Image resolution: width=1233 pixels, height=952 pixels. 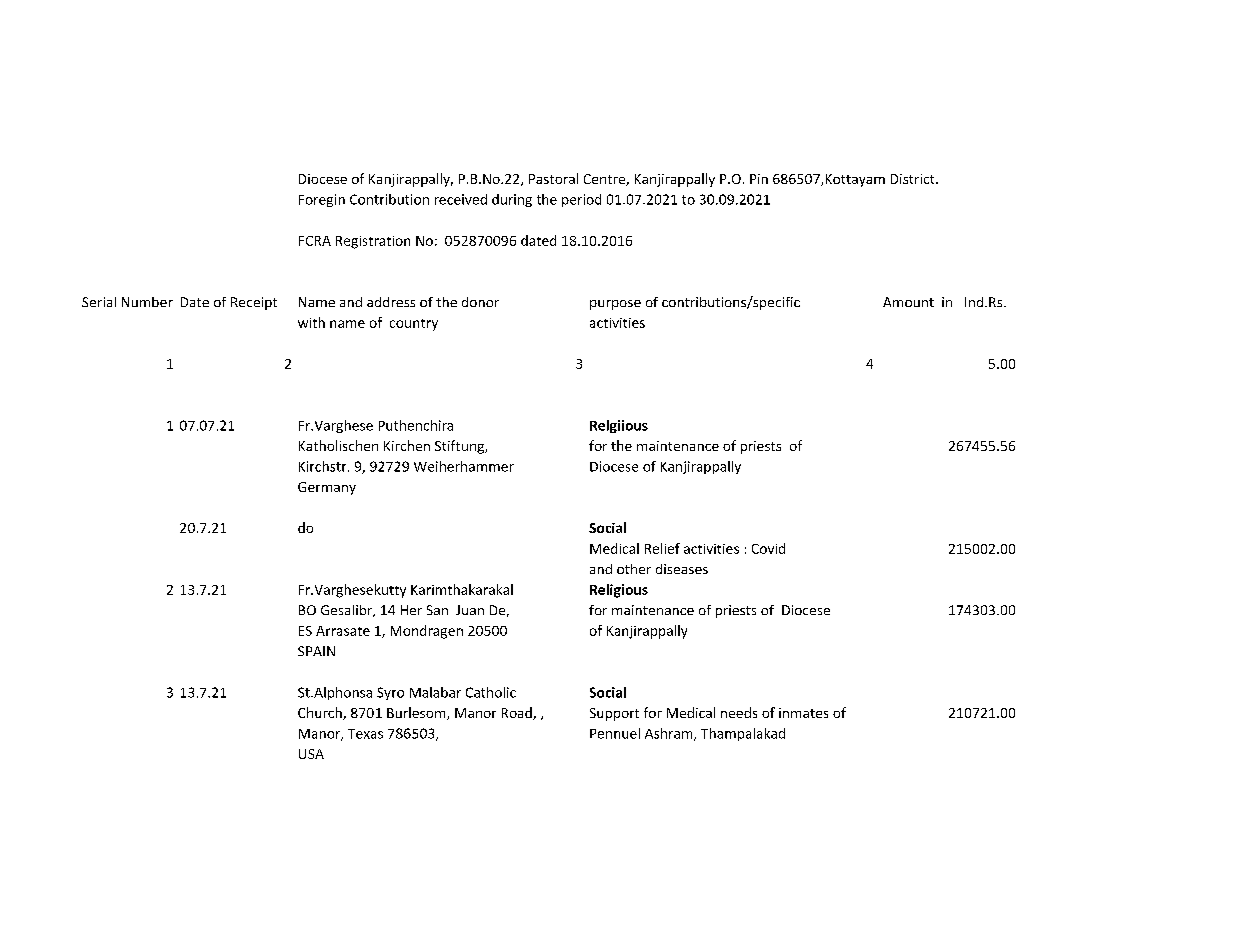 What do you see at coordinates (662, 548) in the page?
I see `Relief` at bounding box center [662, 548].
